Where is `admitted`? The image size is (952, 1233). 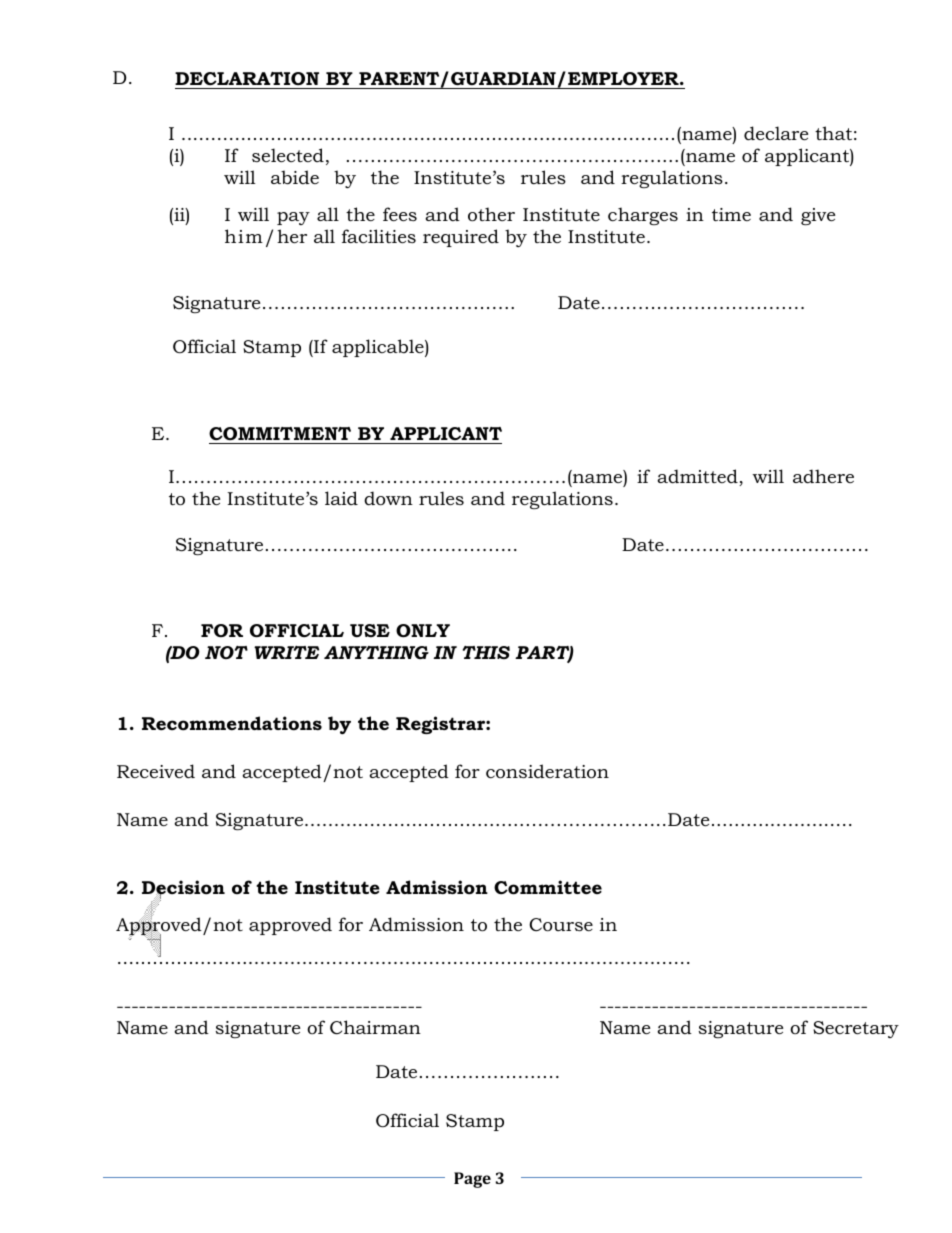
admitted is located at coordinates (698, 477).
